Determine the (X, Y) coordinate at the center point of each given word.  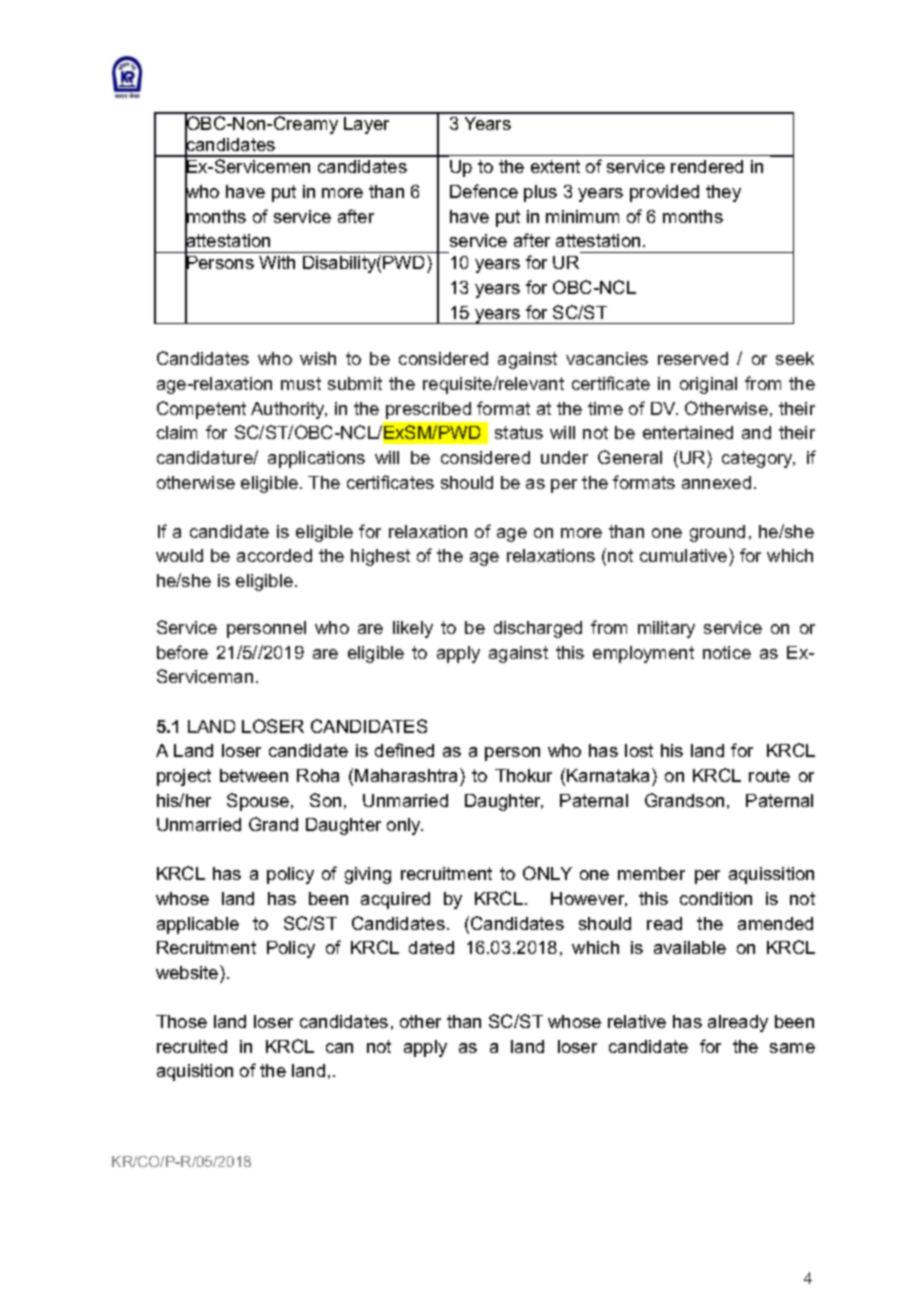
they (723, 193)
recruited (192, 1046)
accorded (274, 555)
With (277, 262)
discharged (538, 629)
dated (431, 947)
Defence (484, 191)
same (792, 1048)
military (666, 629)
